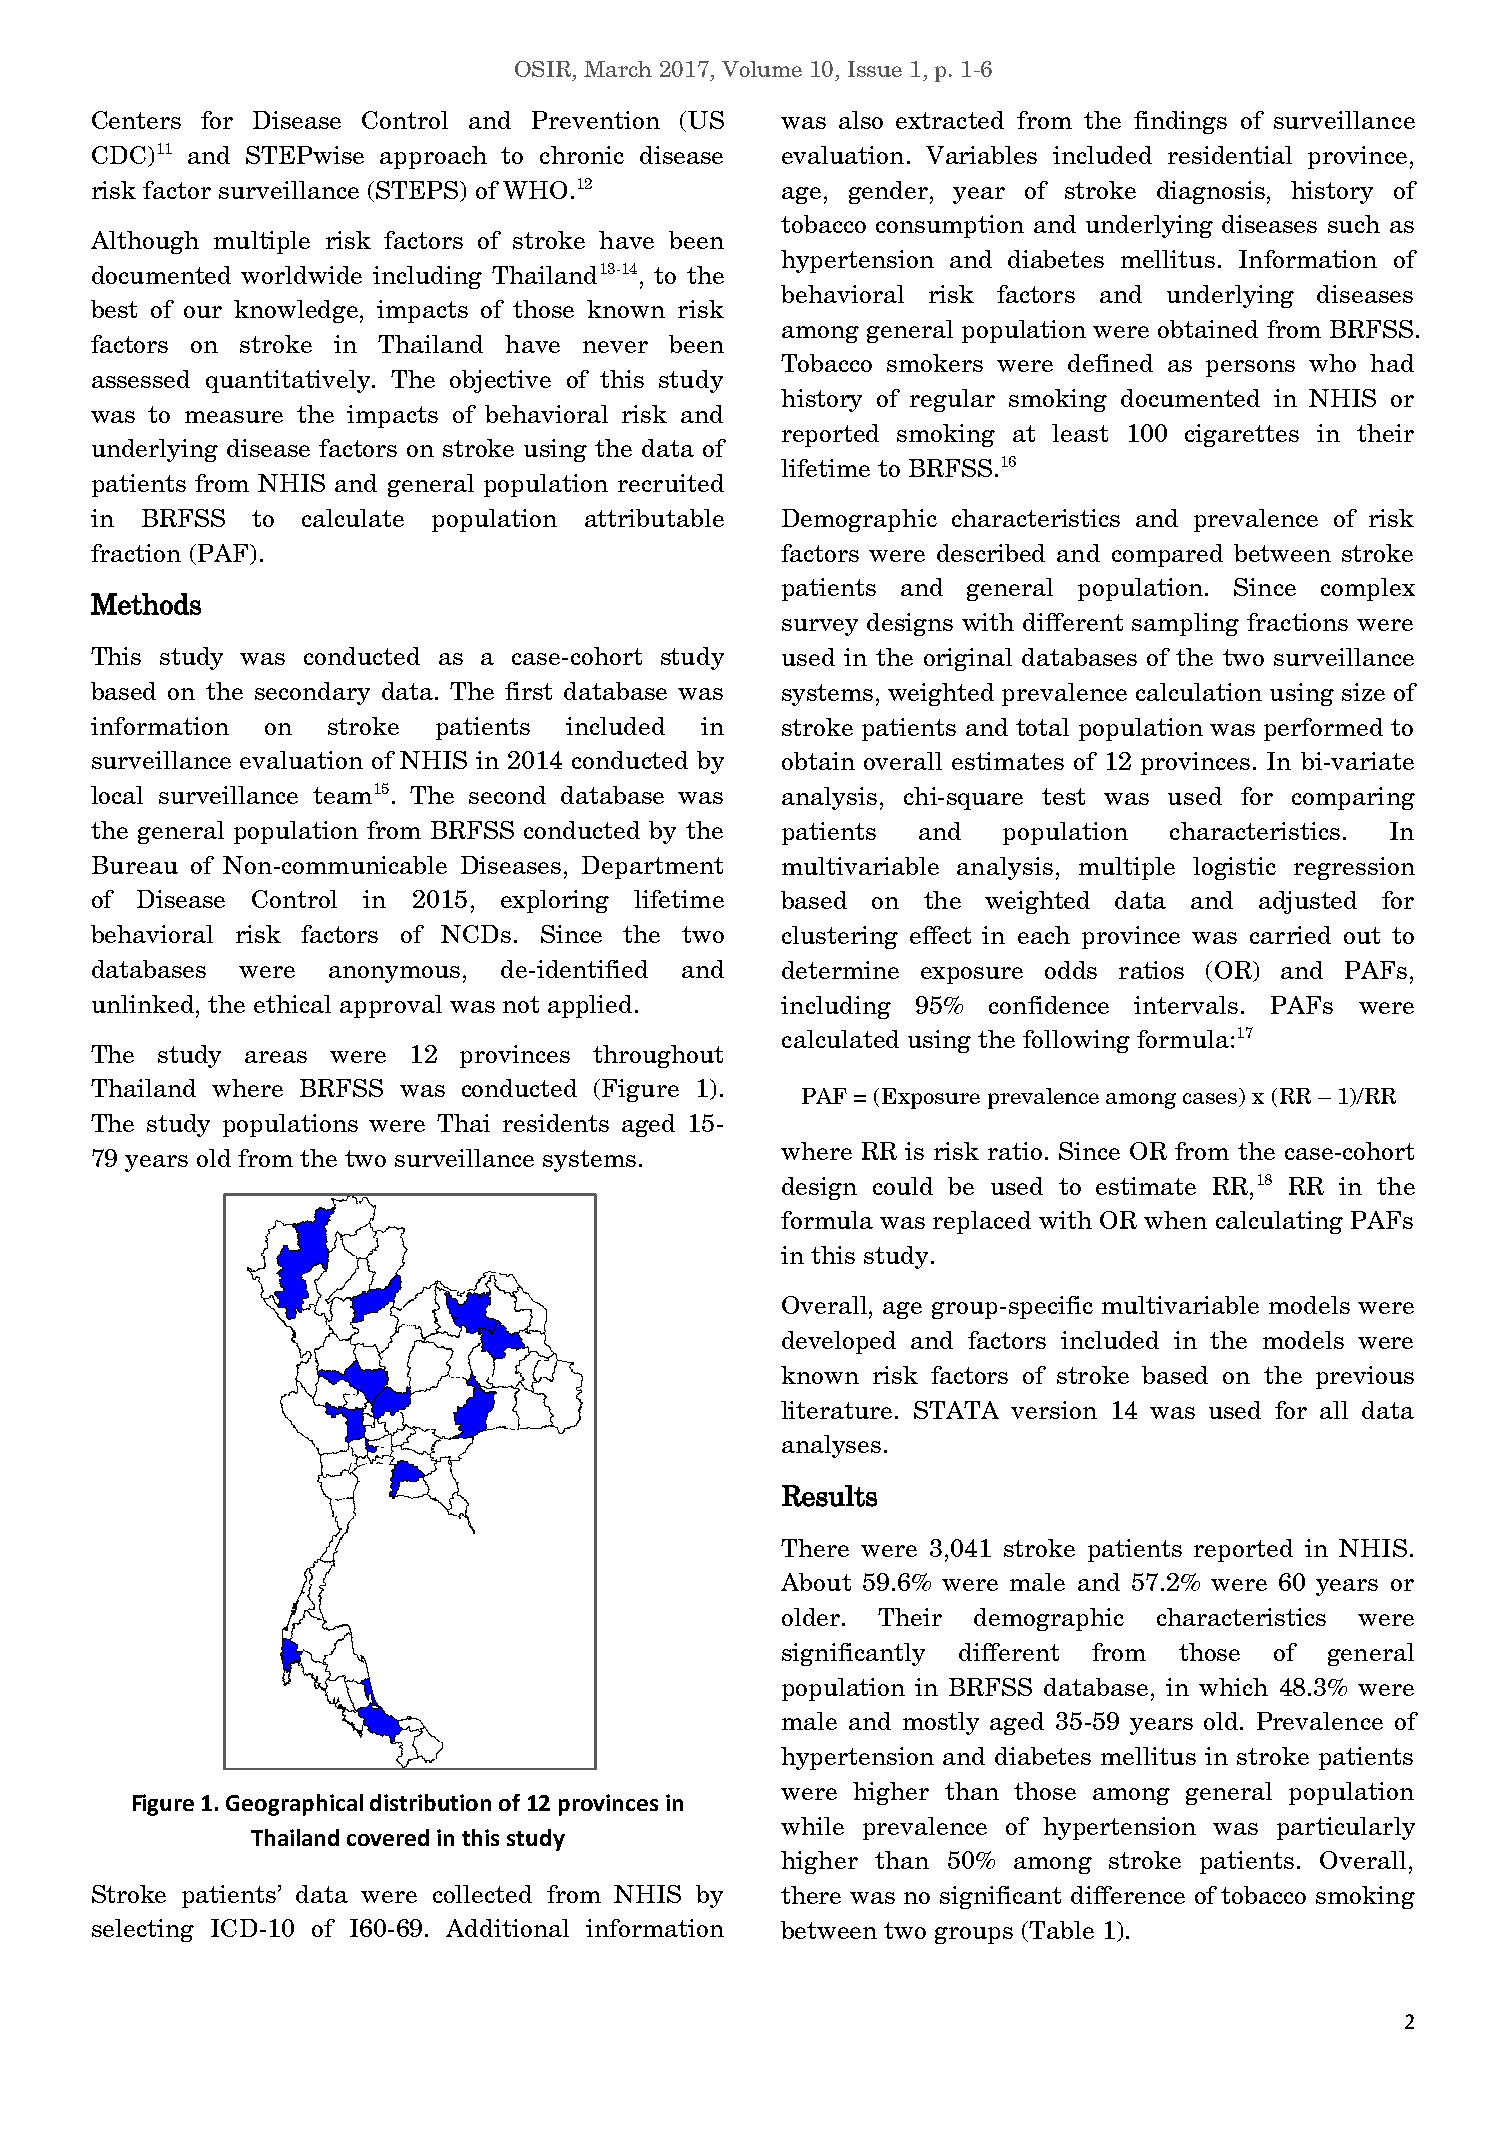  What do you see at coordinates (276, 1057) in the screenshot?
I see `areas` at bounding box center [276, 1057].
